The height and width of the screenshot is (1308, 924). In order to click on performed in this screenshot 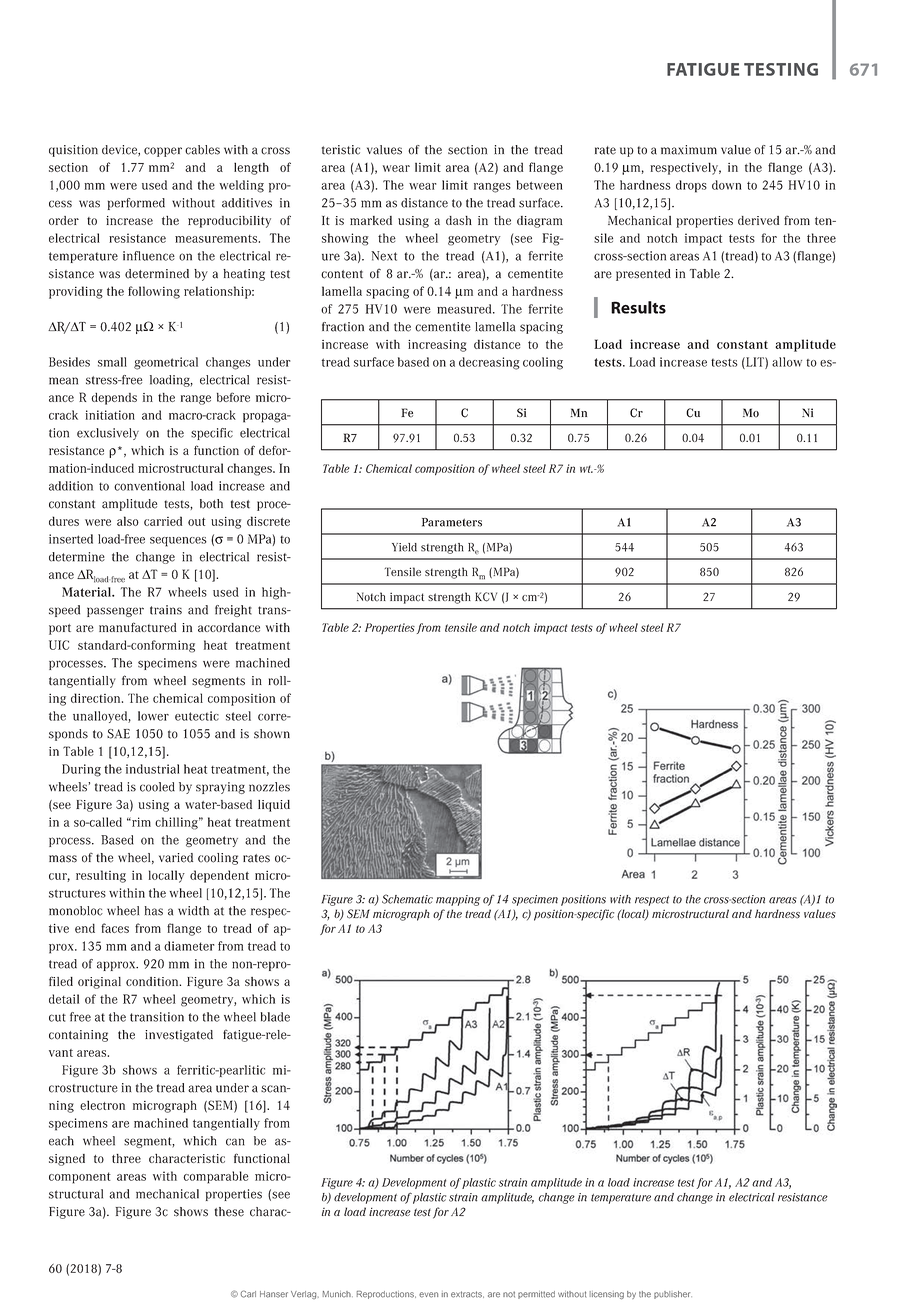, I will do `click(136, 204)`.
